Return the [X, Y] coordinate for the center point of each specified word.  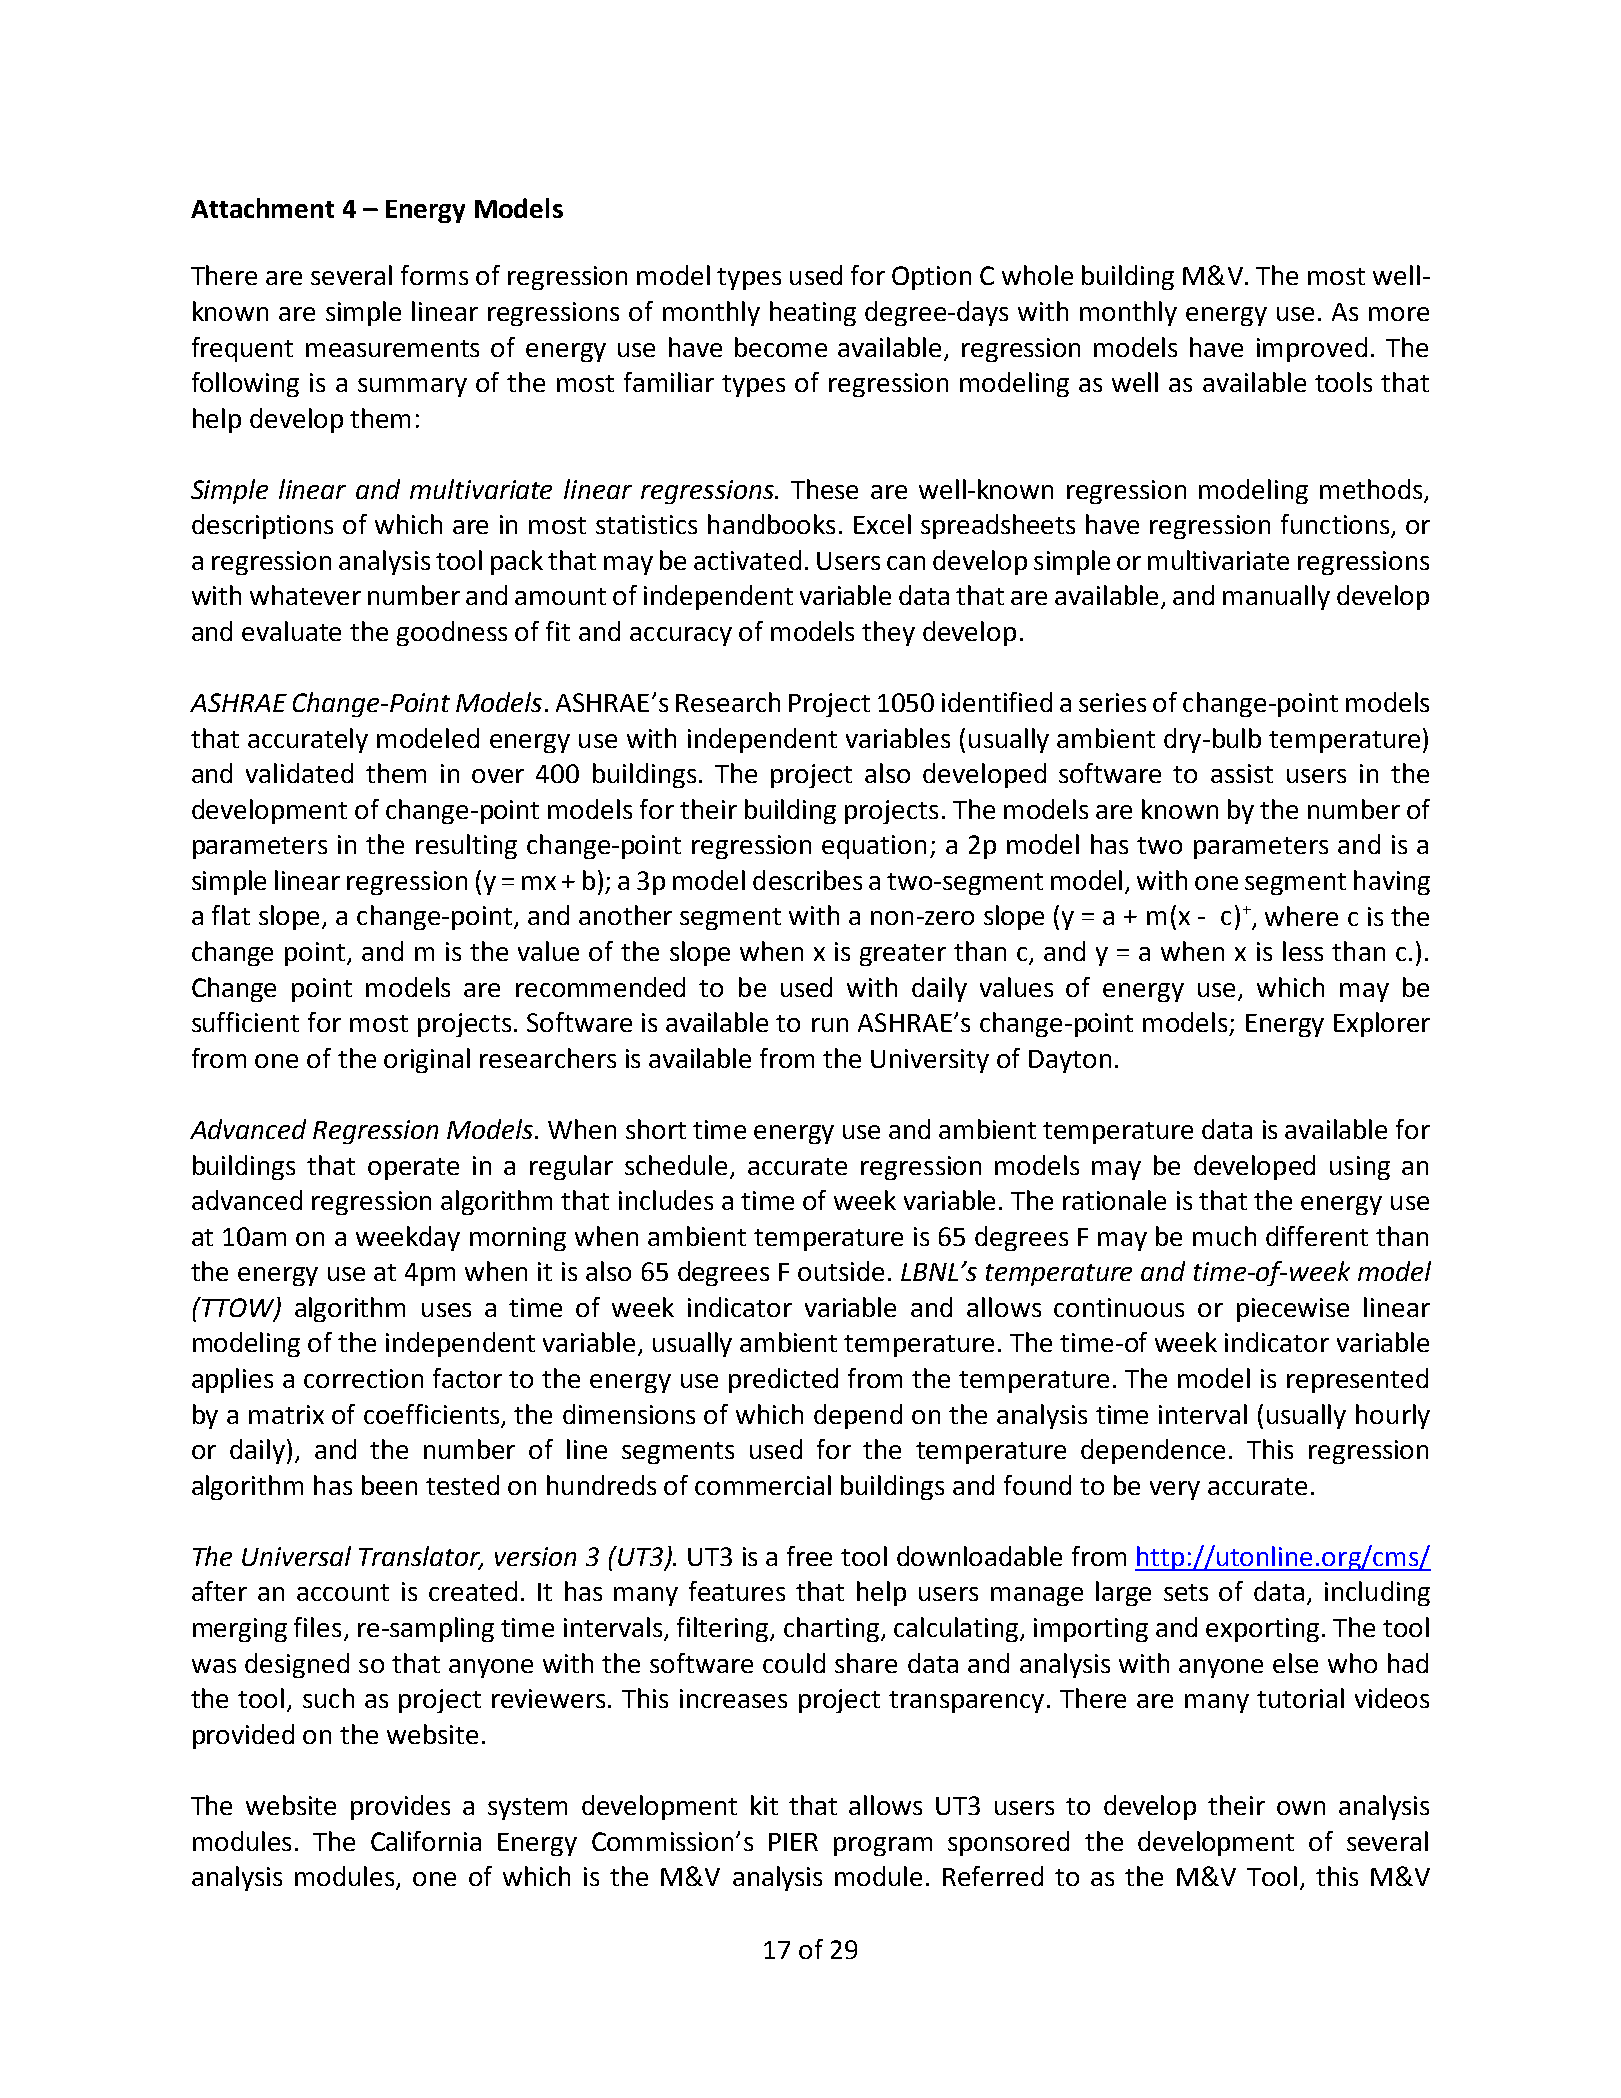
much [1224, 1236]
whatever [305, 595]
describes [807, 880]
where [1301, 916]
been [389, 1485]
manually [1276, 597]
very [1175, 1490]
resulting [466, 846]
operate [413, 1169]
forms [434, 275]
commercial [763, 1485]
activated [747, 560]
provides [400, 1807]
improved [1312, 349]
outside [841, 1271]
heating [813, 313]
